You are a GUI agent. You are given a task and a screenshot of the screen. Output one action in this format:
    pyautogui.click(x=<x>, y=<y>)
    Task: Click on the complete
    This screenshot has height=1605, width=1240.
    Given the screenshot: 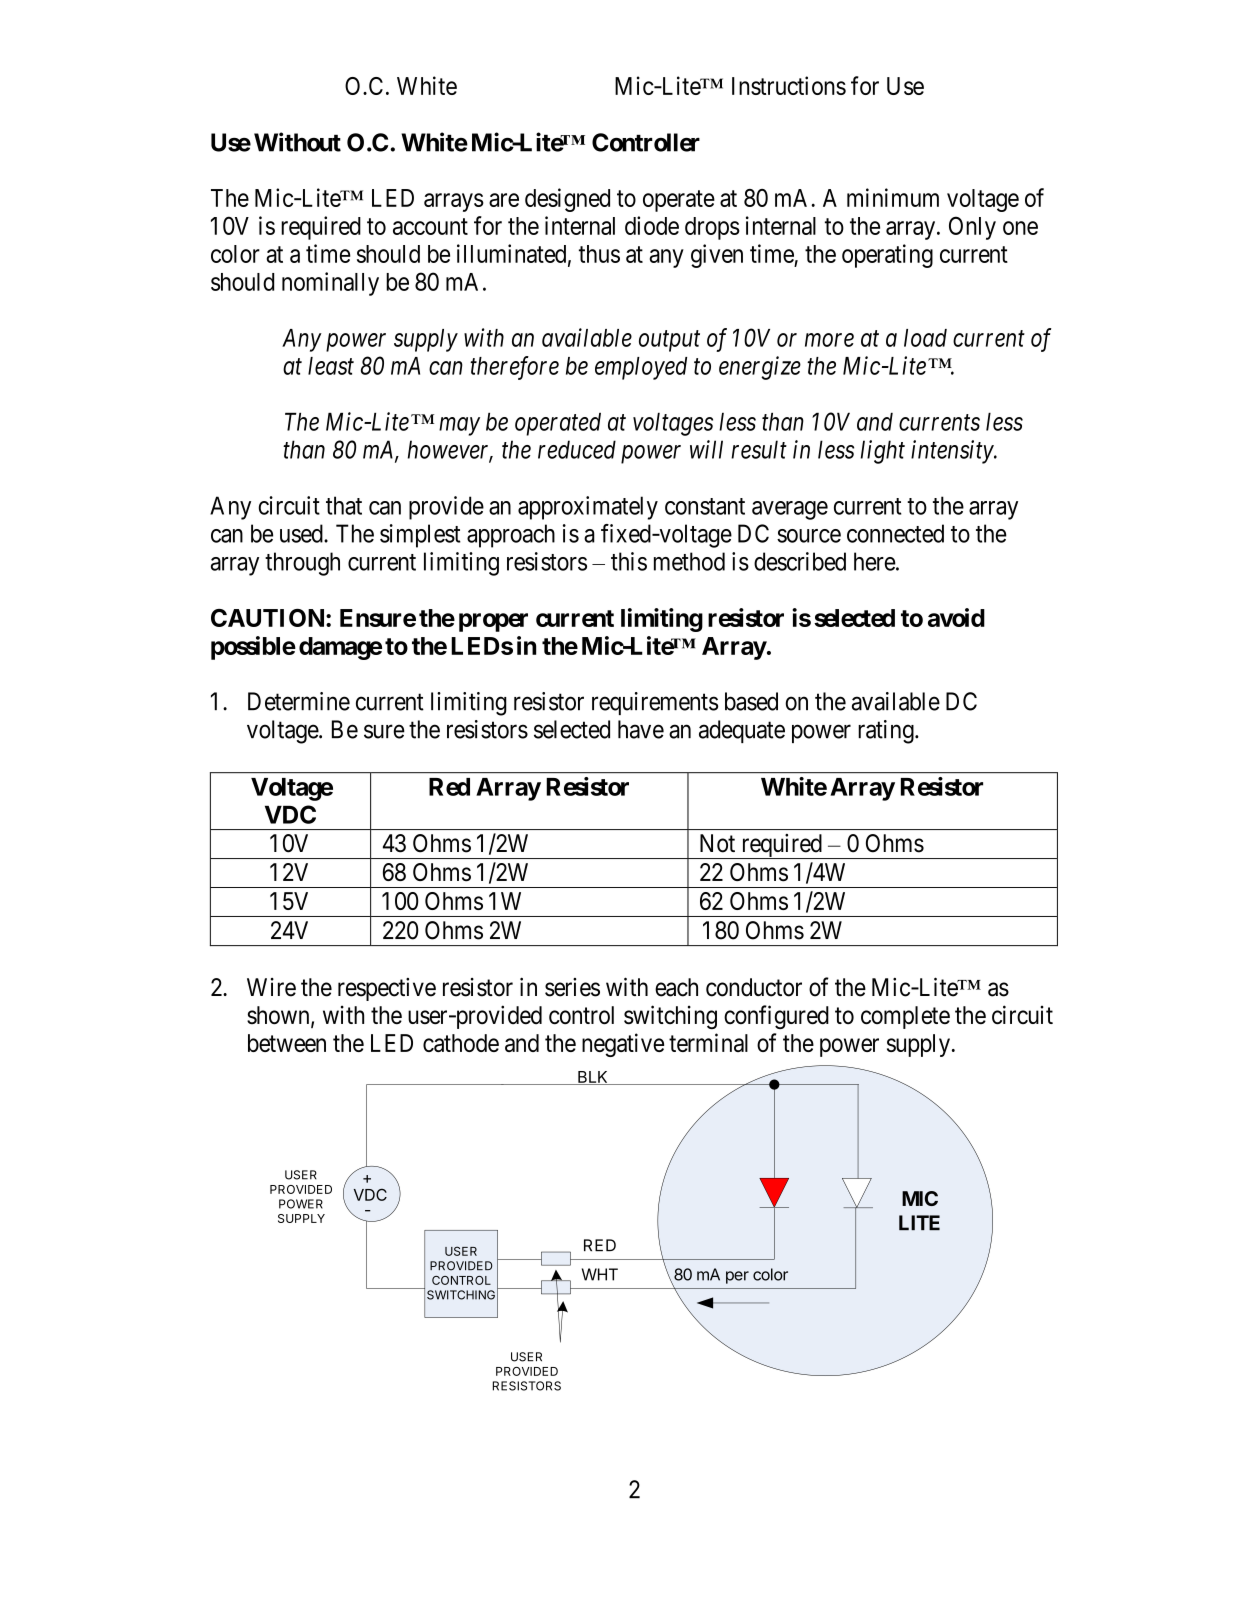 What is the action you would take?
    pyautogui.click(x=905, y=1017)
